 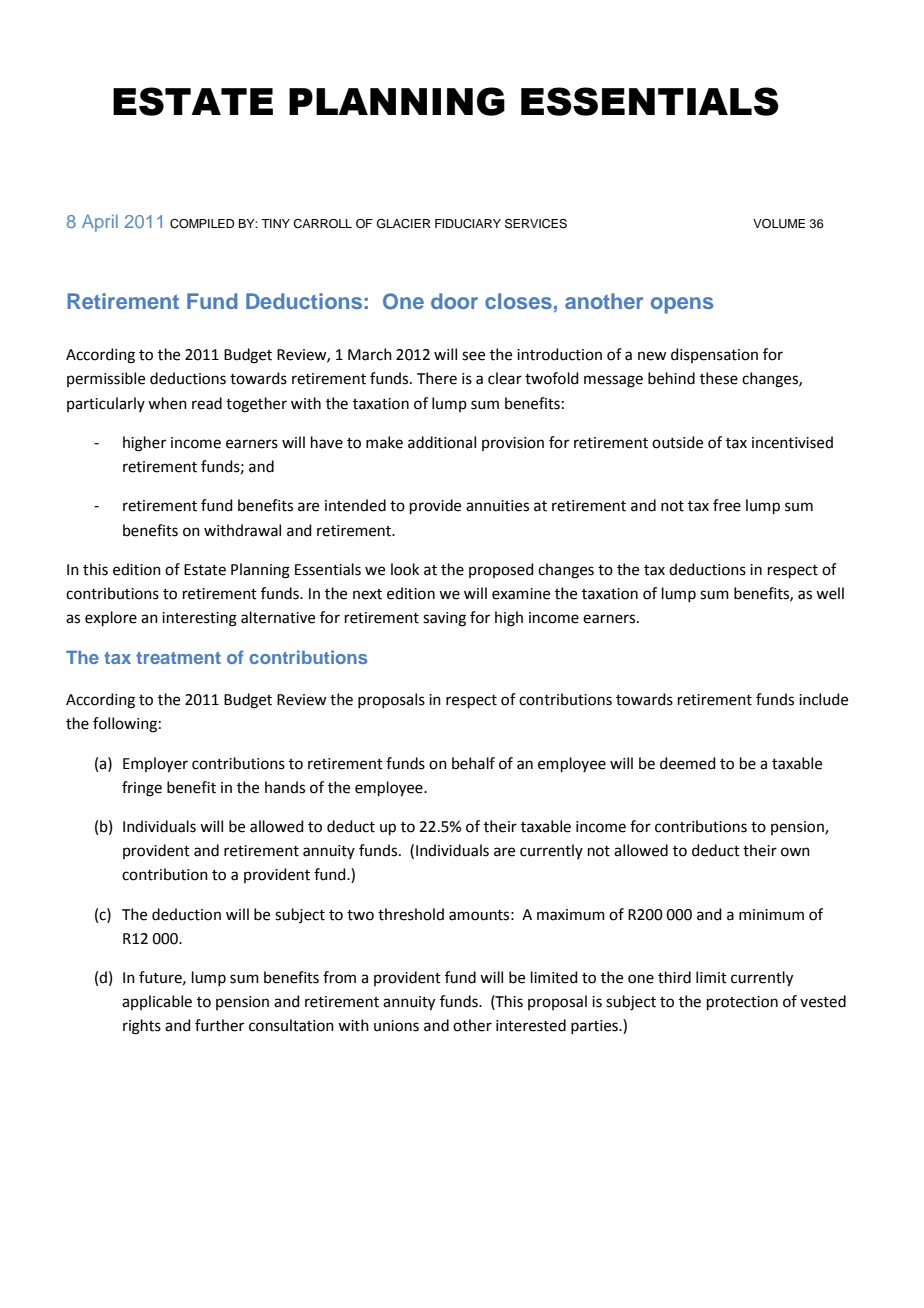 I want to click on include, so click(x=823, y=699).
